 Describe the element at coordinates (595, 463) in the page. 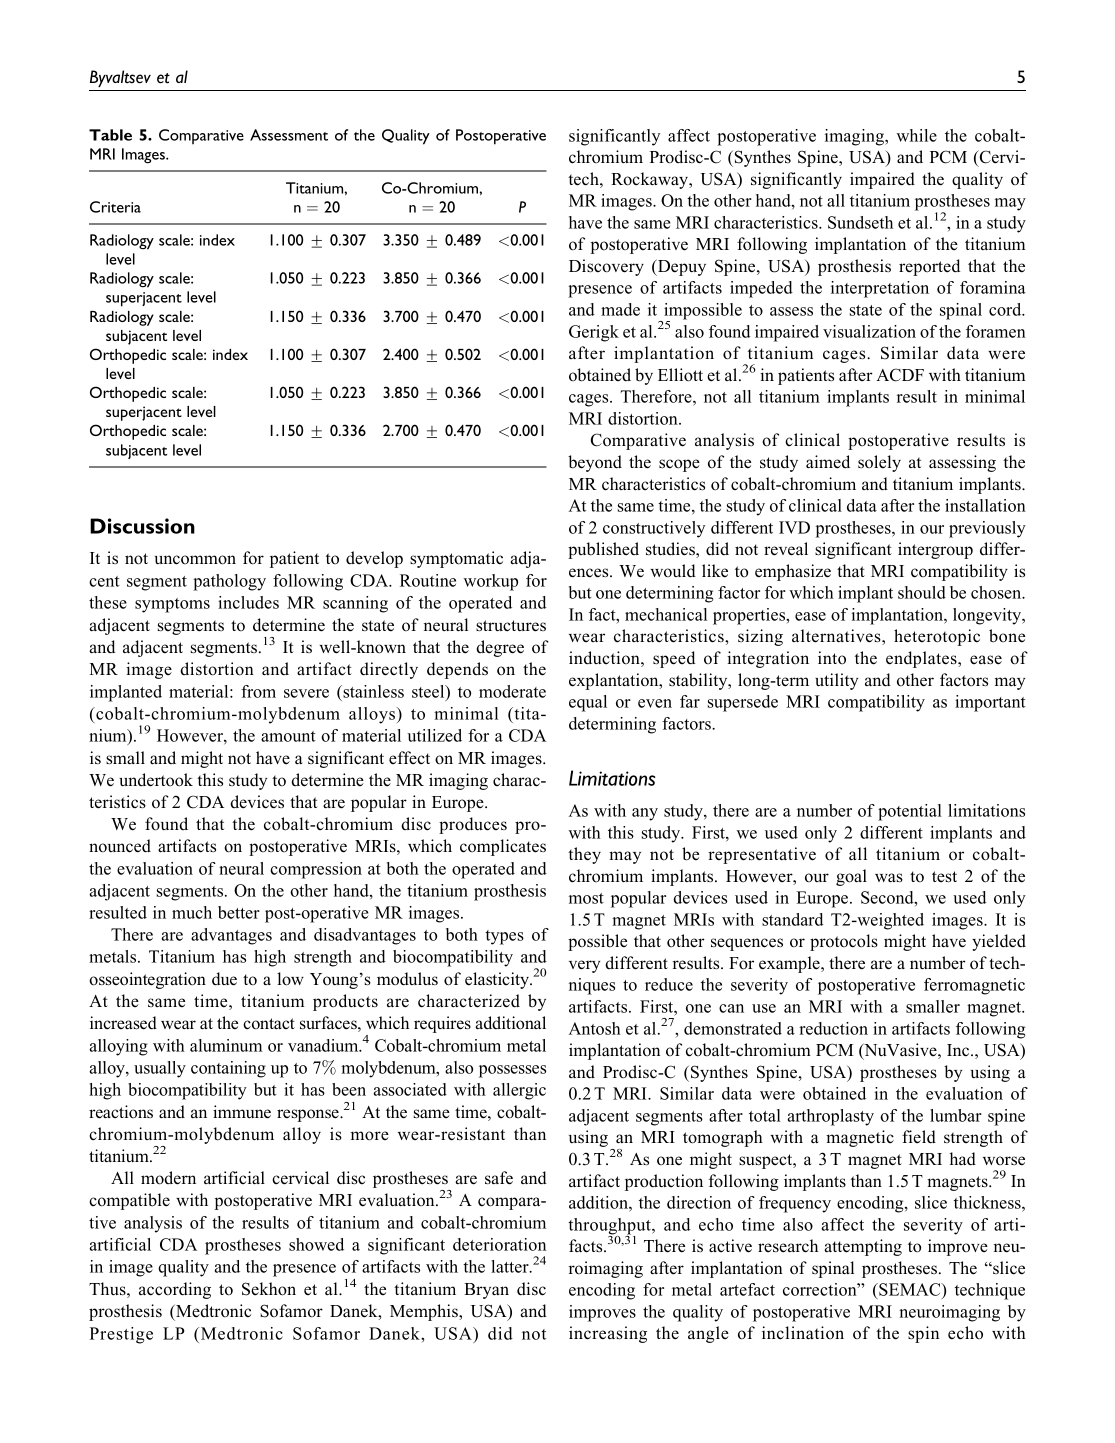

I see `beyond` at that location.
